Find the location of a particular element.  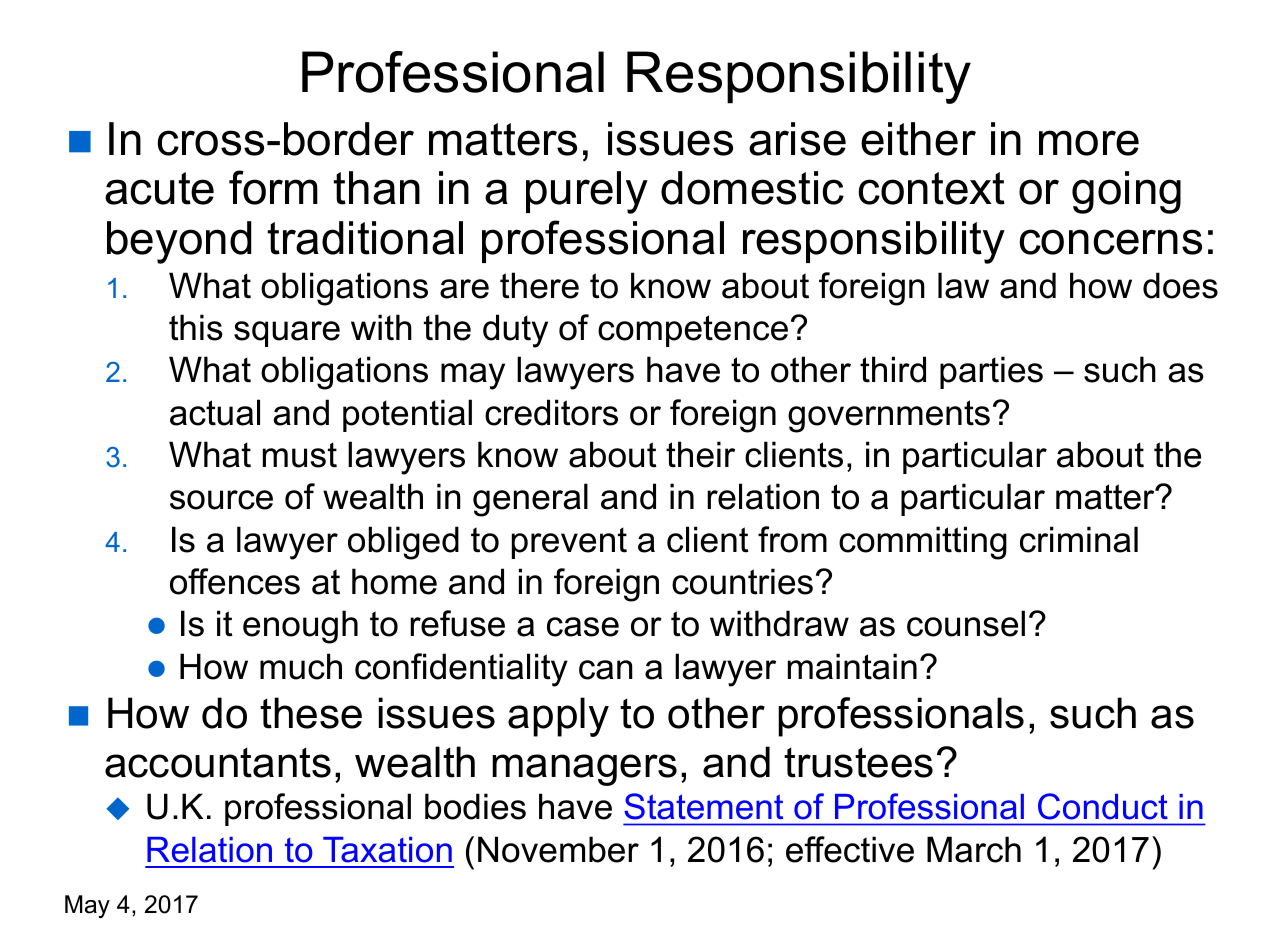

more is located at coordinates (1089, 143).
